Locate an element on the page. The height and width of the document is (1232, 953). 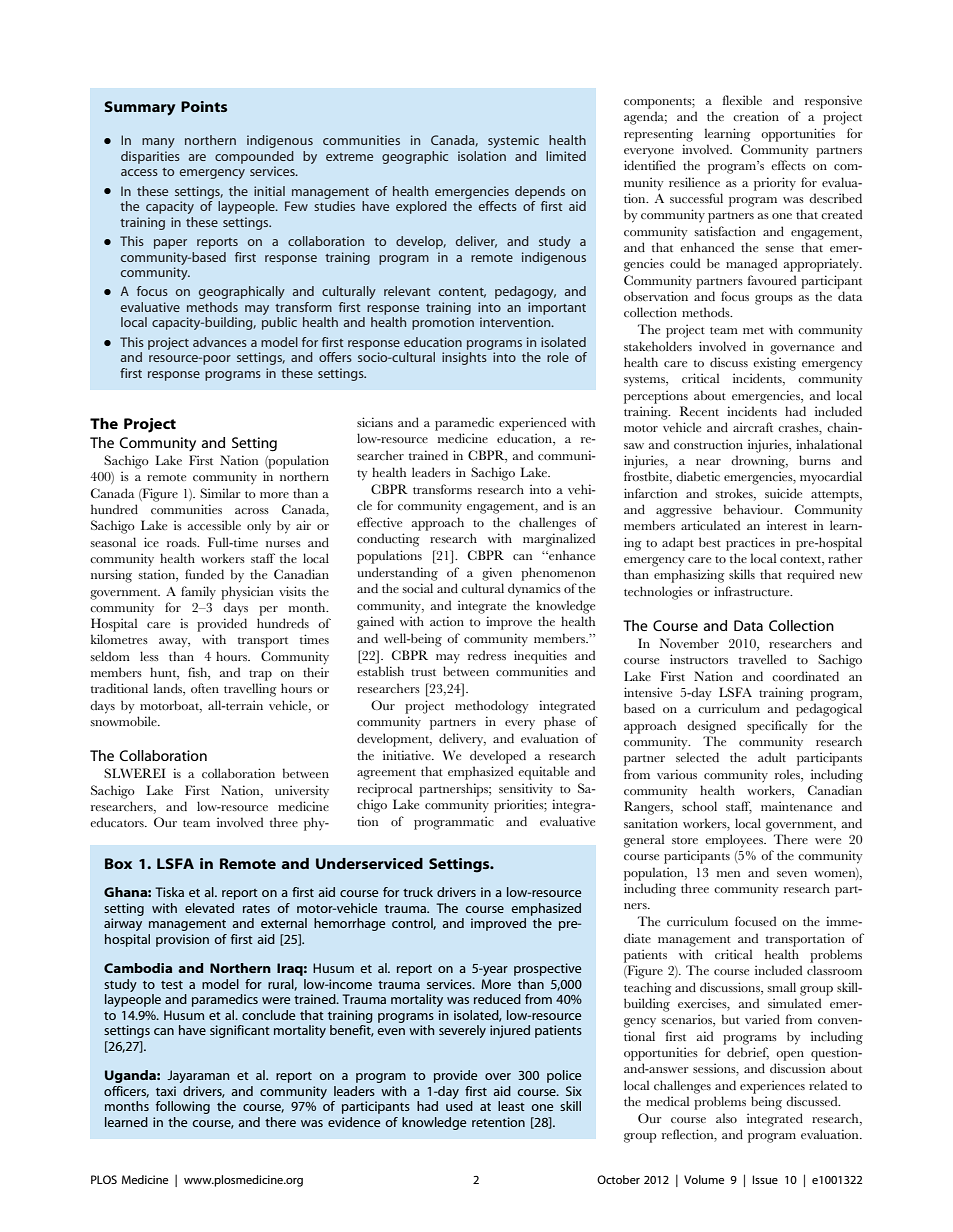
systemic is located at coordinates (513, 141).
